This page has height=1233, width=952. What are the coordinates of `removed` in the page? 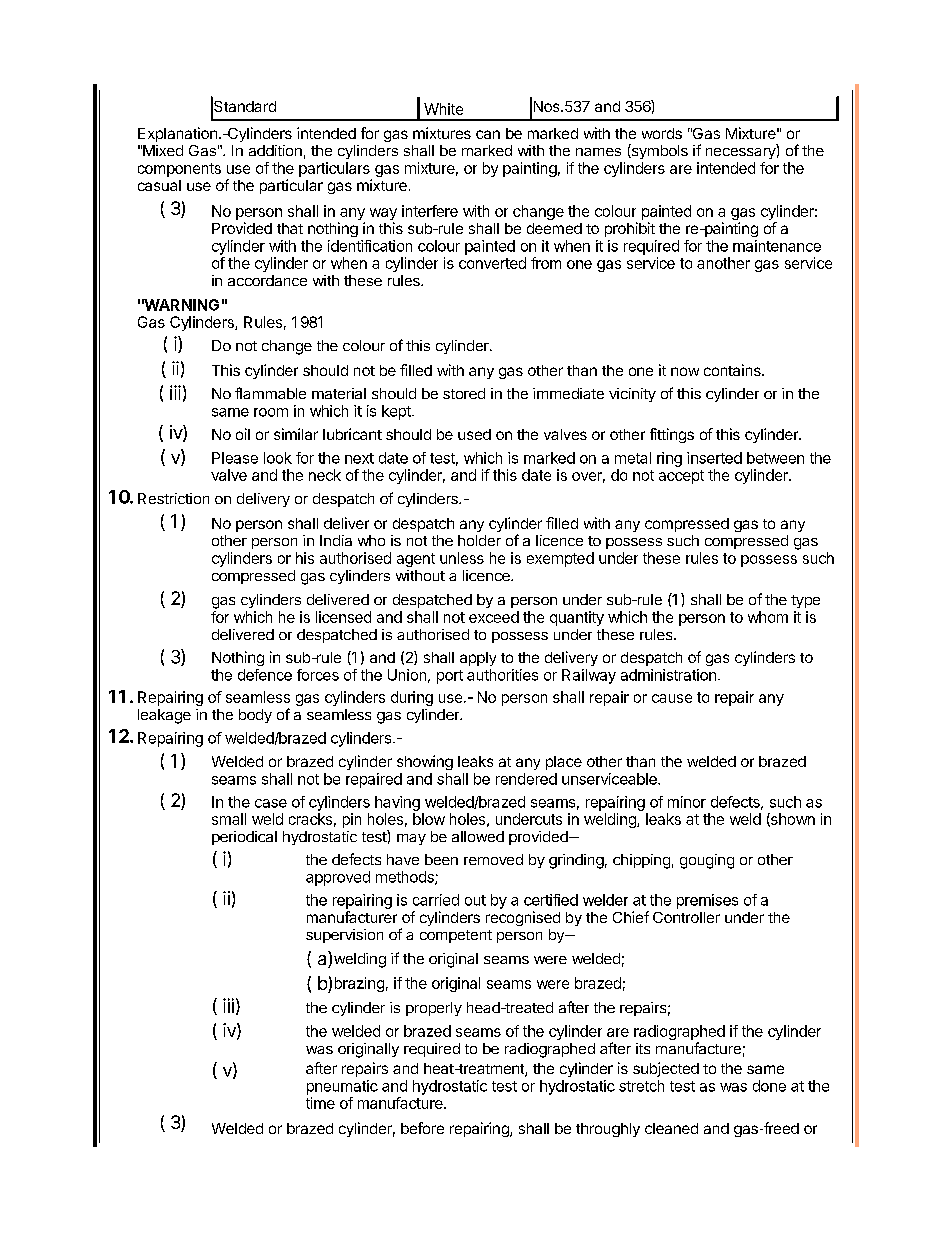 It's located at (493, 859).
